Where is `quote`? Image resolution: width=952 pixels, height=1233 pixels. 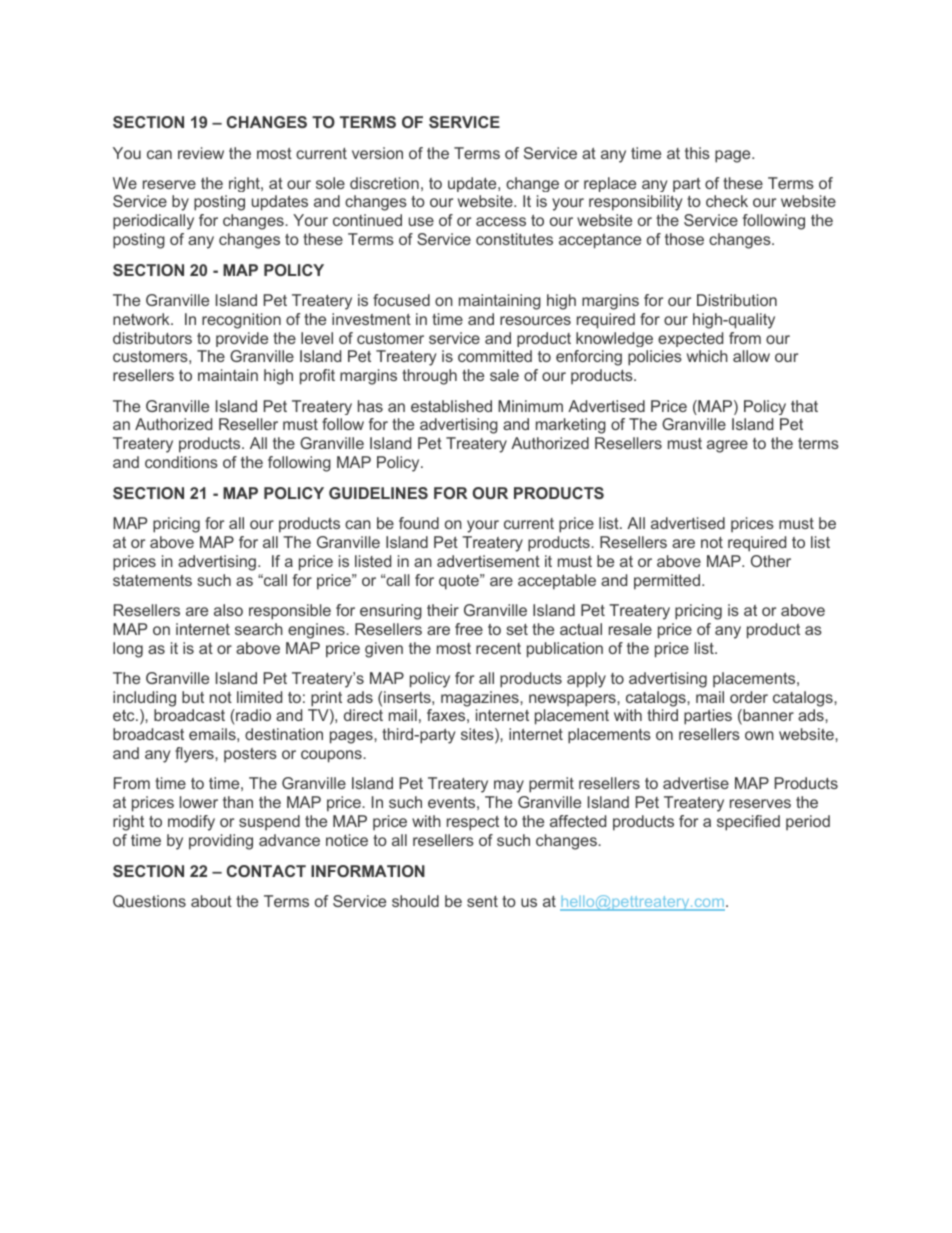 quote is located at coordinates (460, 582).
